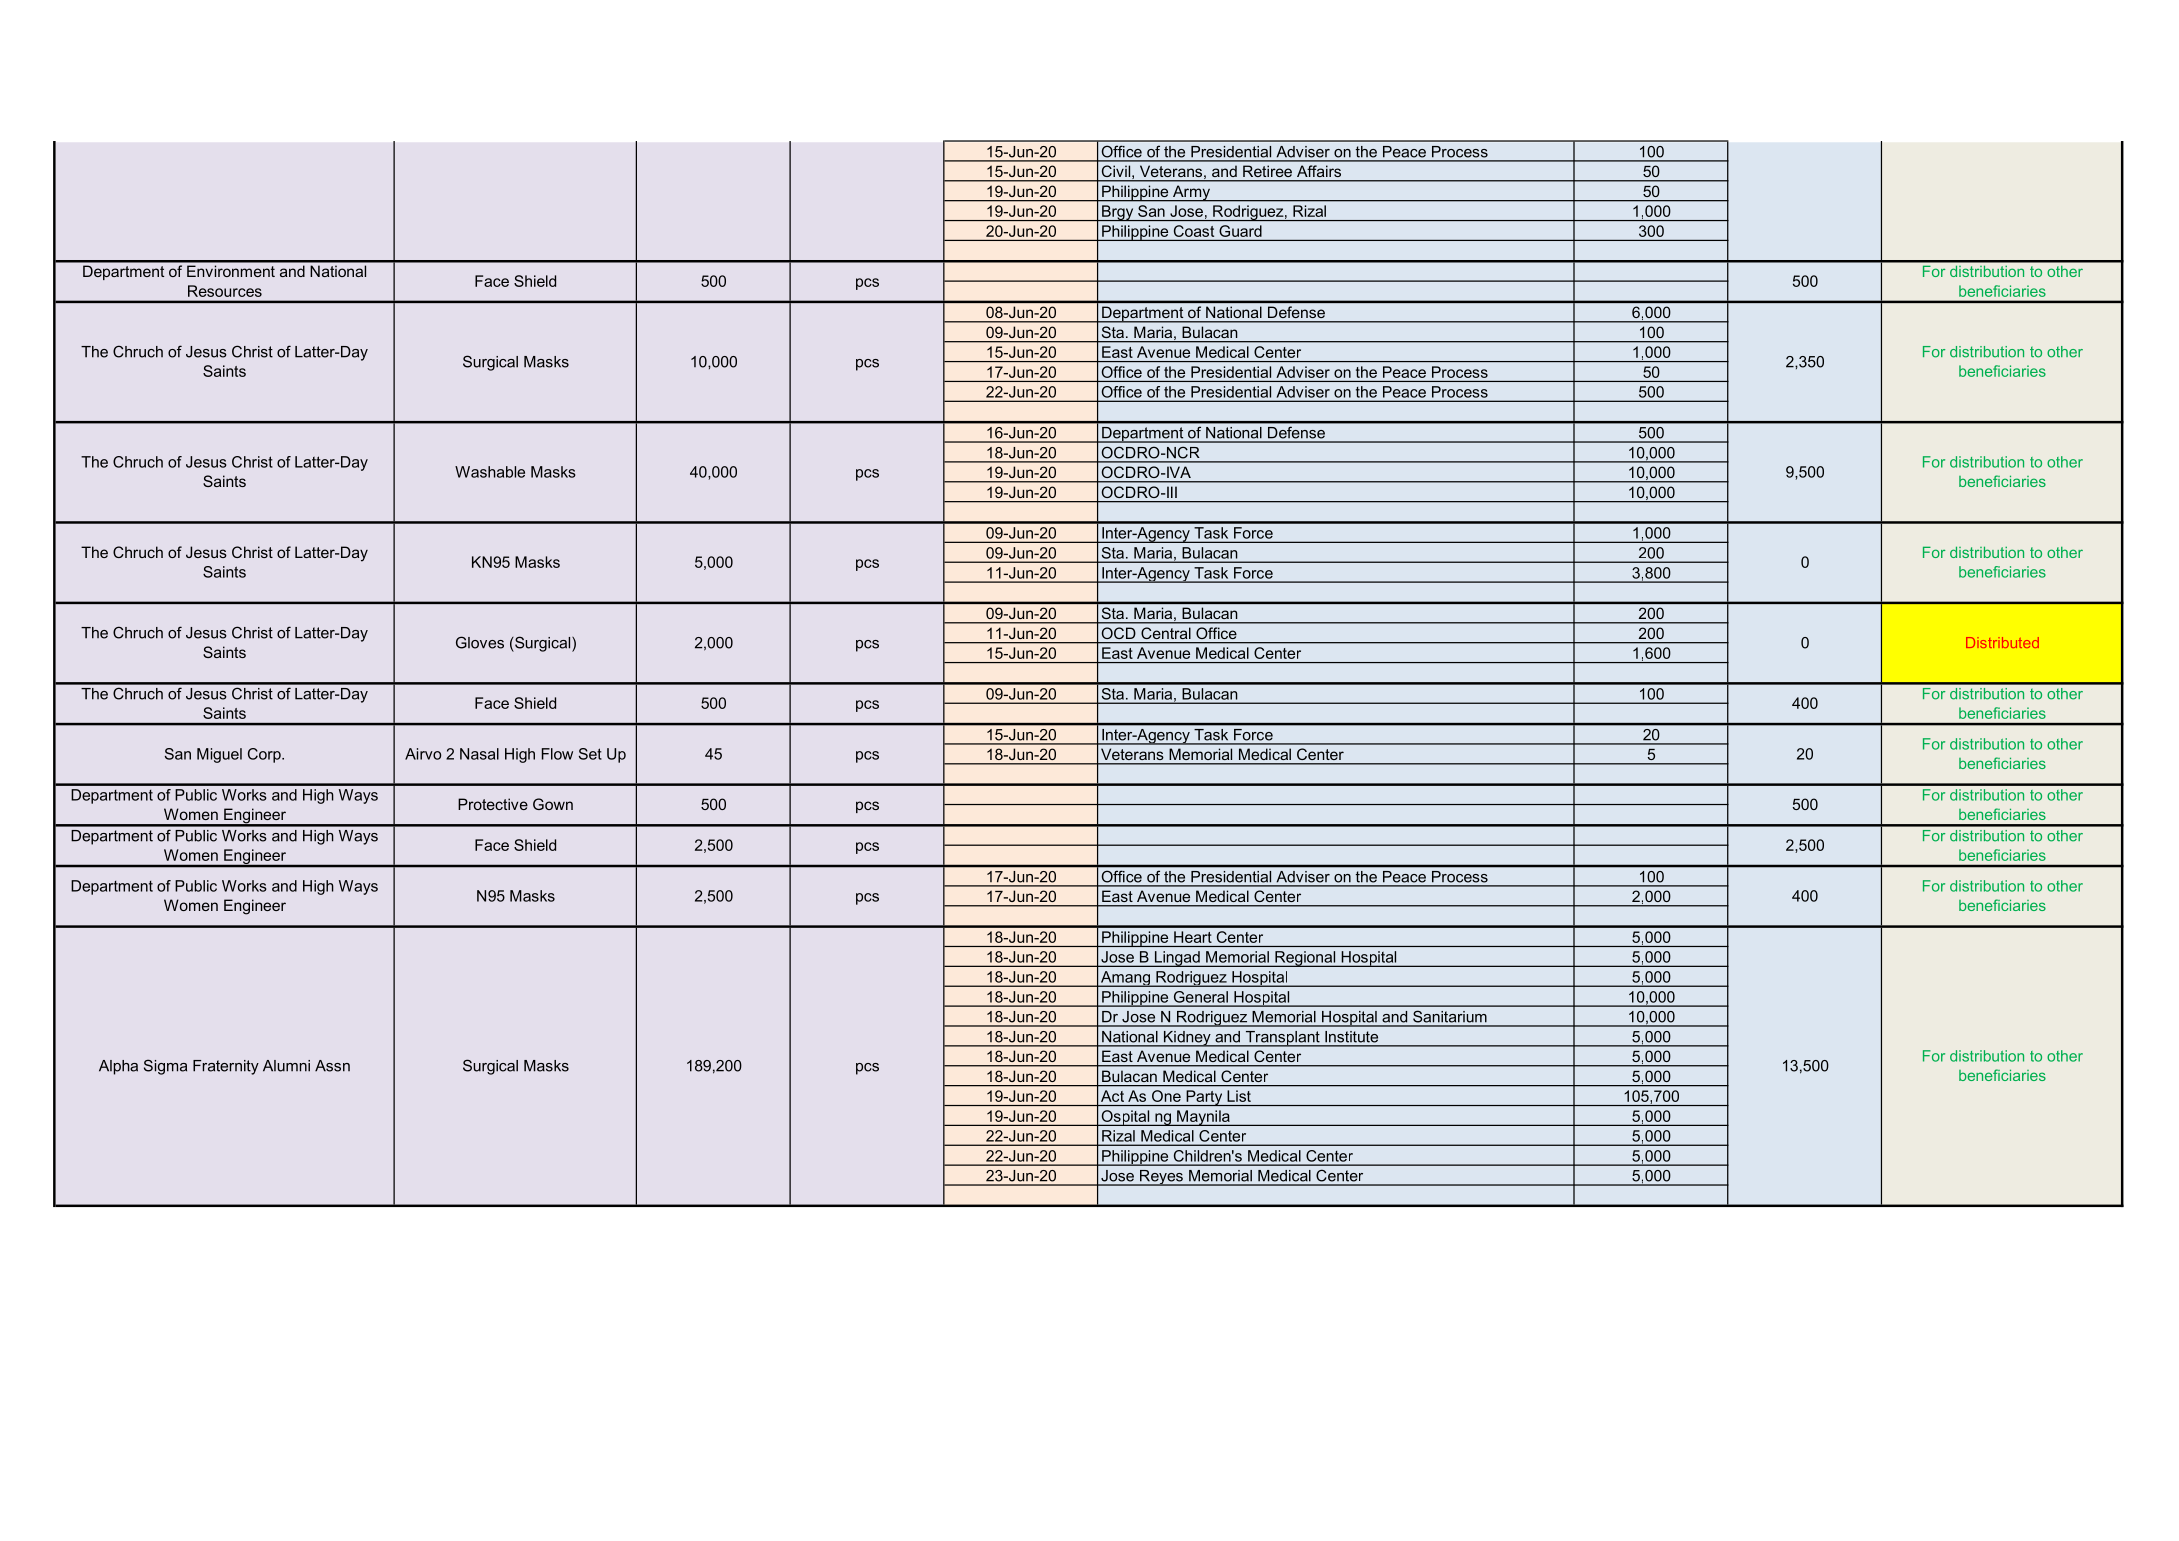 The width and height of the screenshot is (2179, 1541). Describe the element at coordinates (225, 291) in the screenshot. I see `Resources` at that location.
